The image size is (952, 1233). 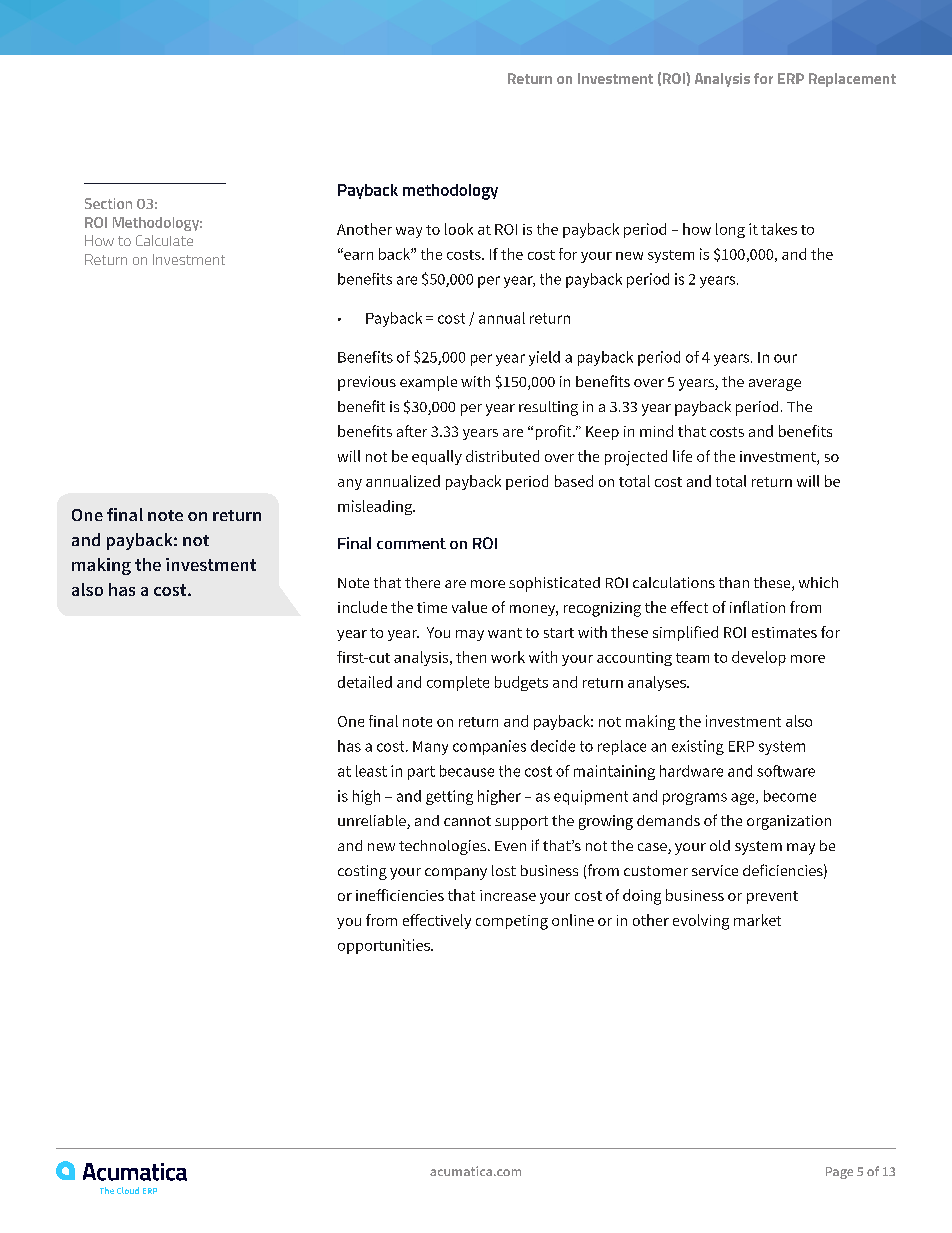 I want to click on old, so click(x=720, y=845).
